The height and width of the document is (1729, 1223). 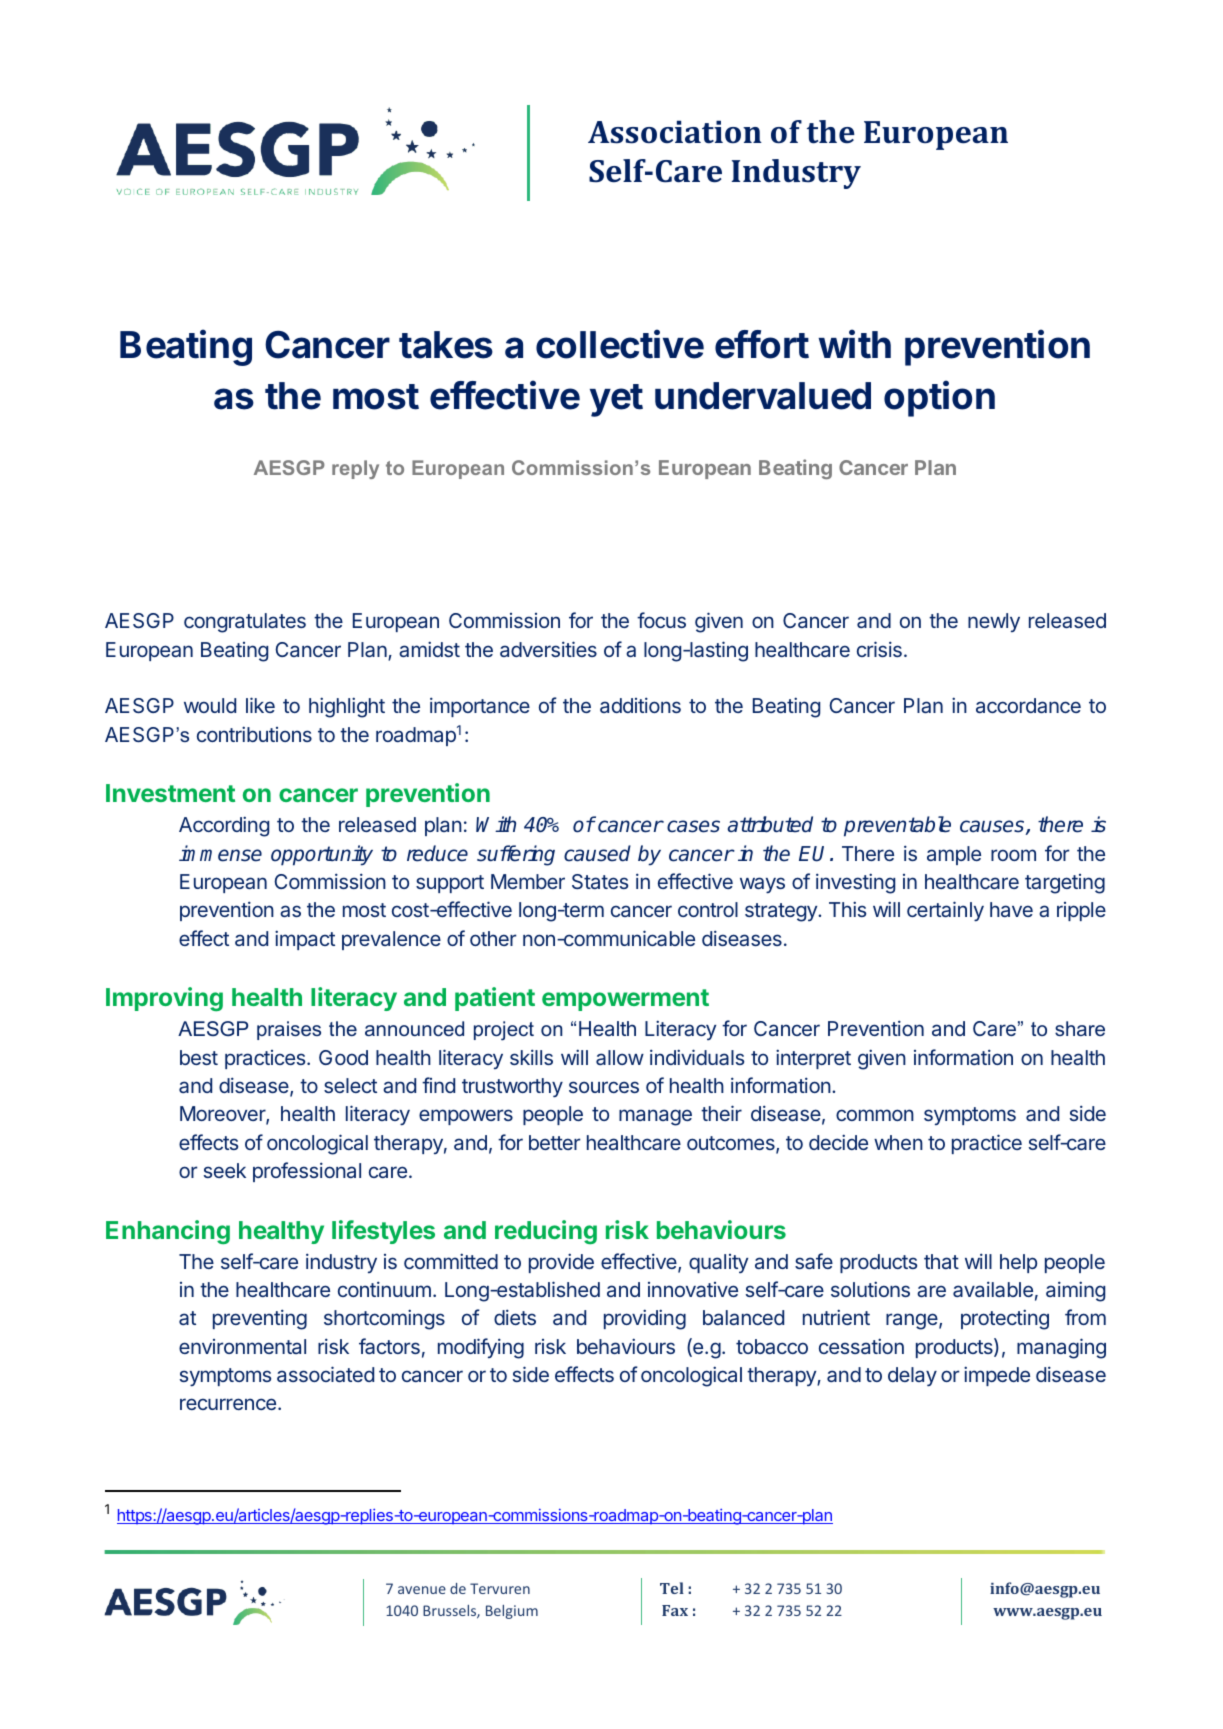 What do you see at coordinates (604, 1087) in the document?
I see `sources` at bounding box center [604, 1087].
